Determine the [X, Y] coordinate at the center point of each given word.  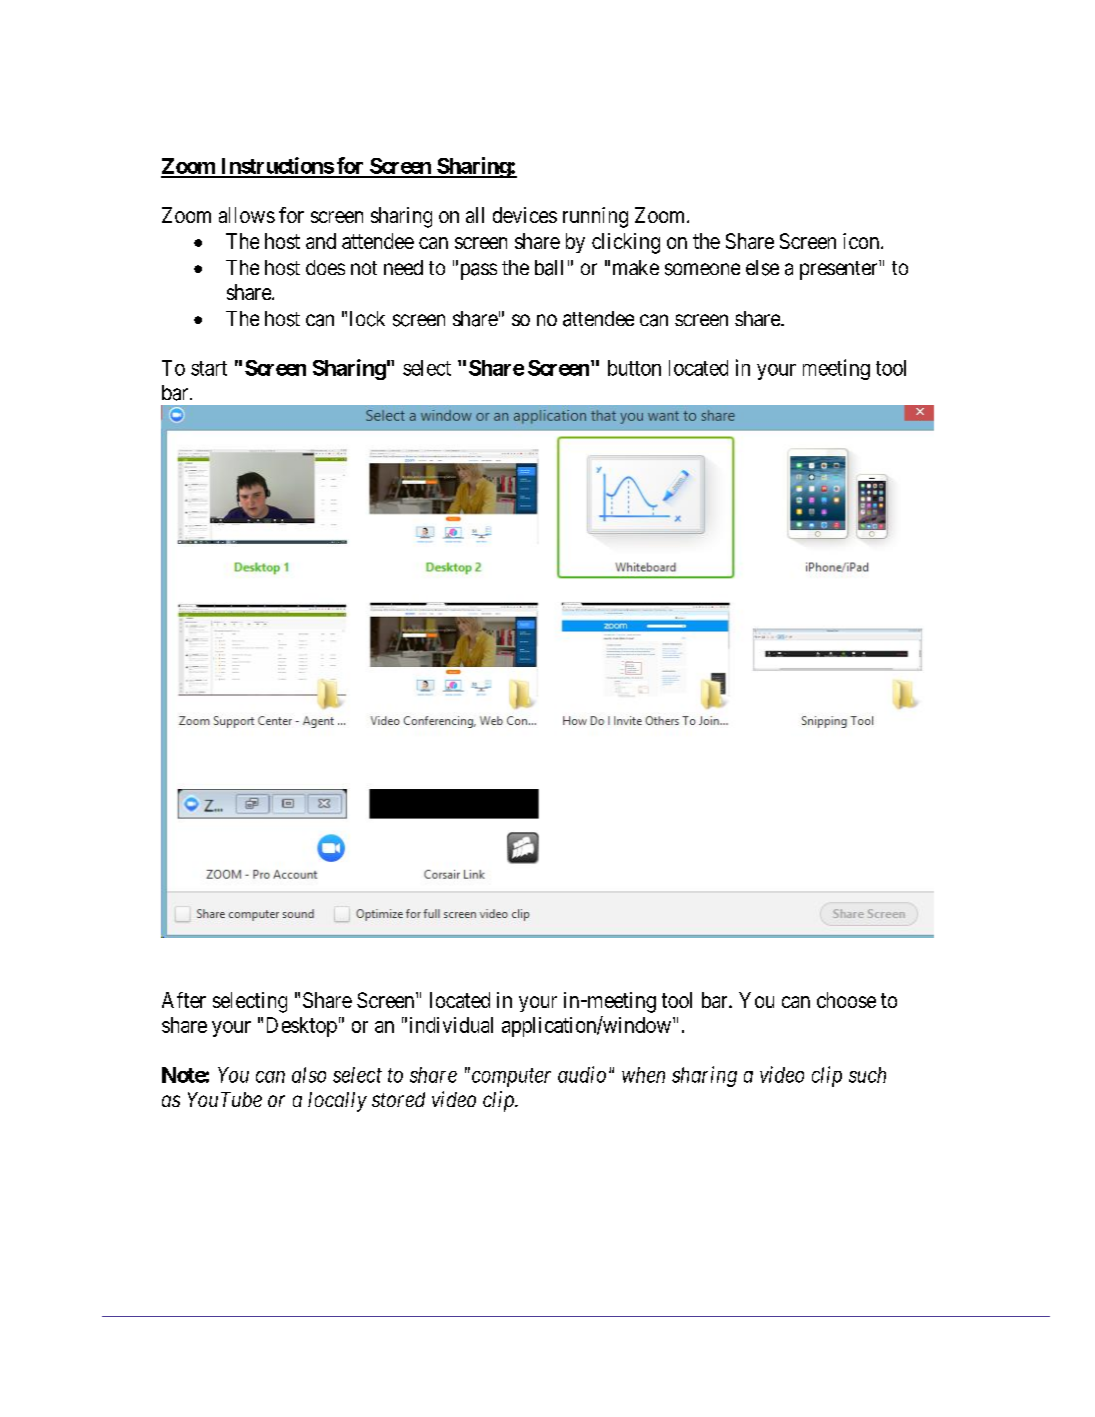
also [309, 1075]
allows [247, 215]
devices [525, 215]
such [867, 1075]
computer [510, 1077]
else [762, 268]
